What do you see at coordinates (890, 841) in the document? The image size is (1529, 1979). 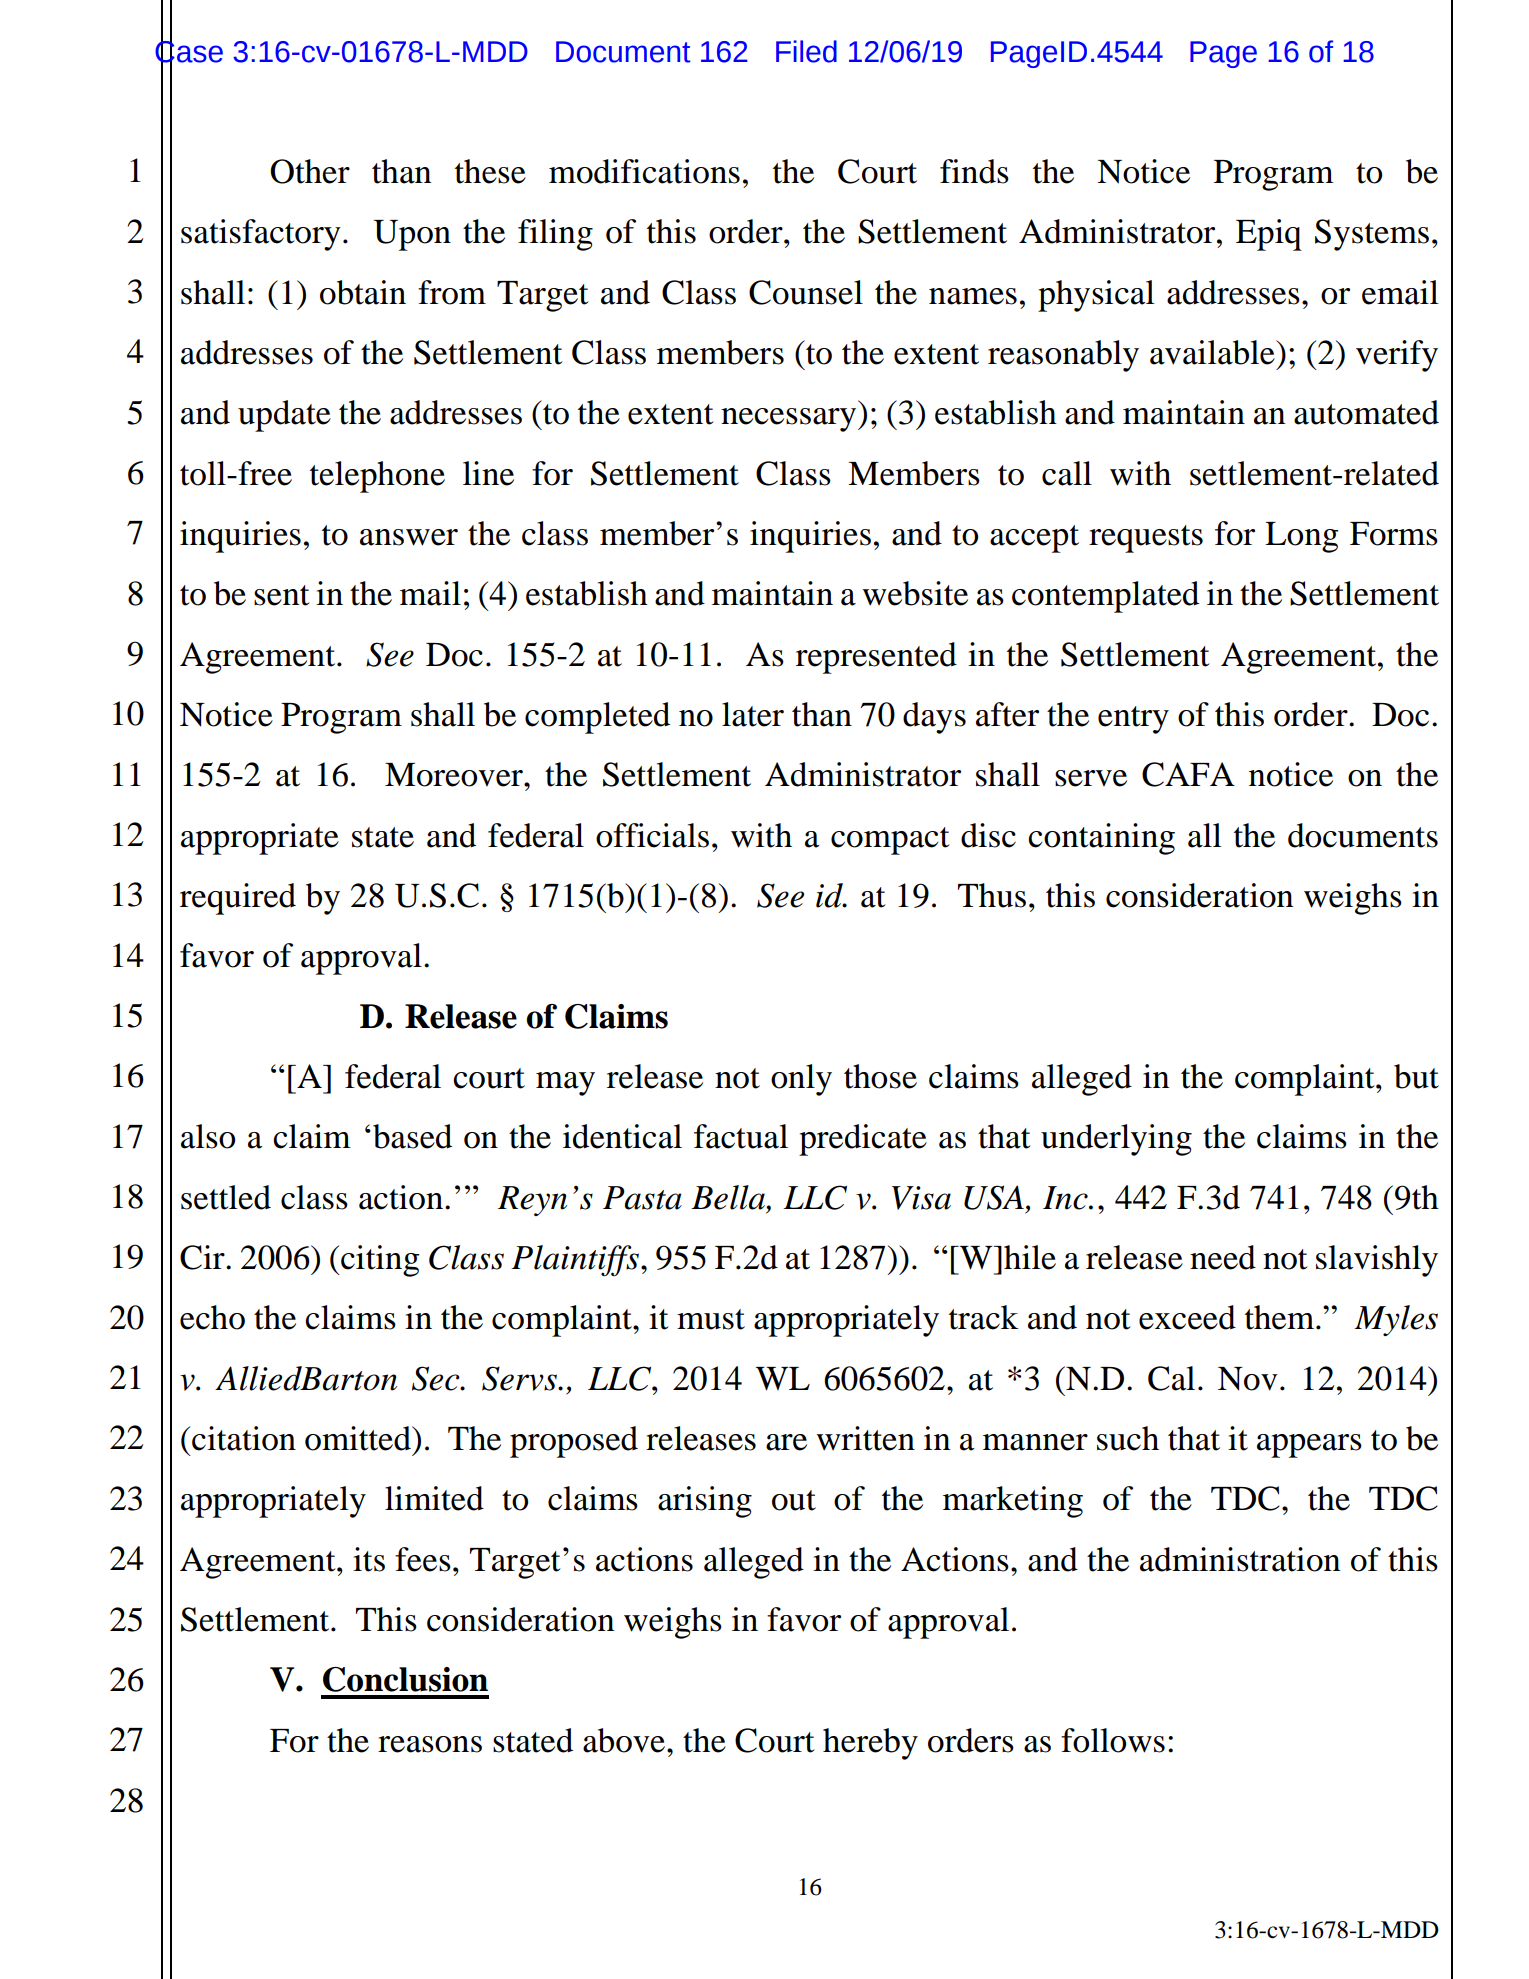 I see `compact` at bounding box center [890, 841].
